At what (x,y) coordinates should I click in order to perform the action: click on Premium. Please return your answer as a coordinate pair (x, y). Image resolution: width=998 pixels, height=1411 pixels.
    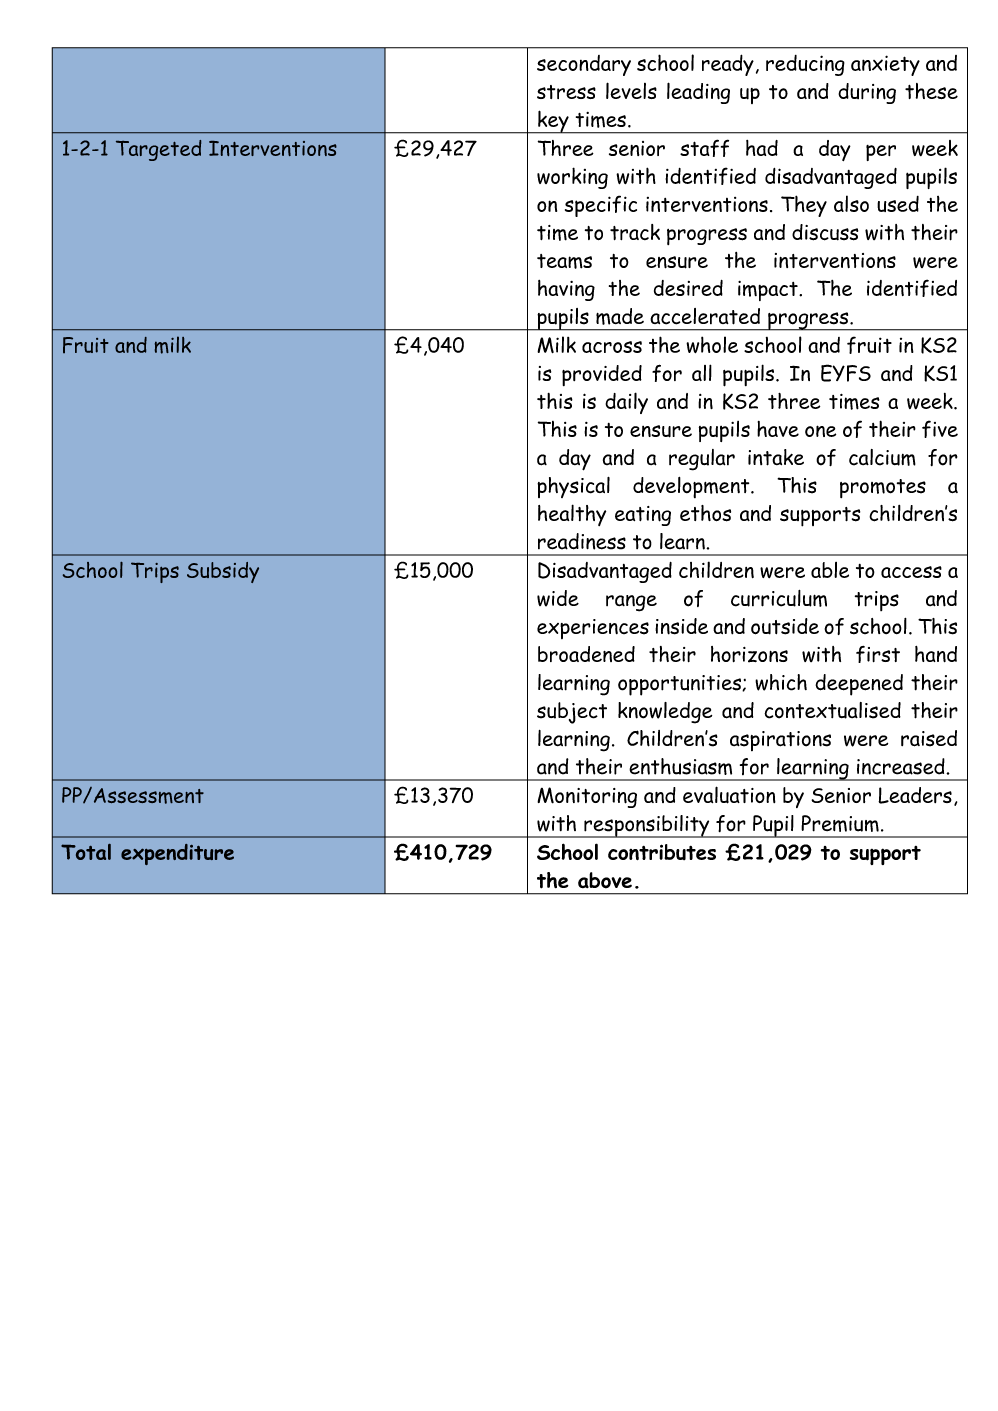
    Looking at the image, I should click on (840, 823).
